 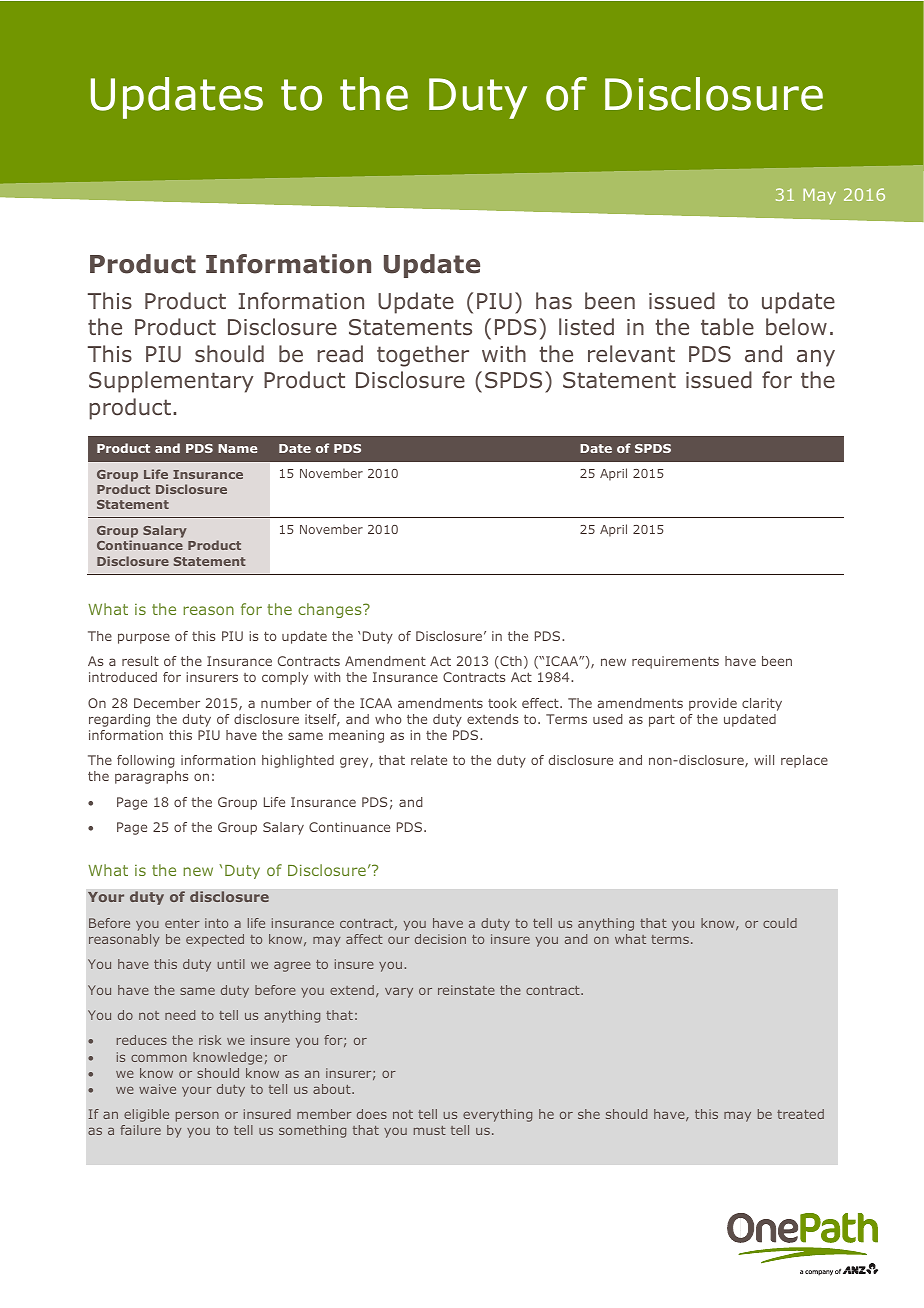 I want to click on together, so click(x=423, y=356).
